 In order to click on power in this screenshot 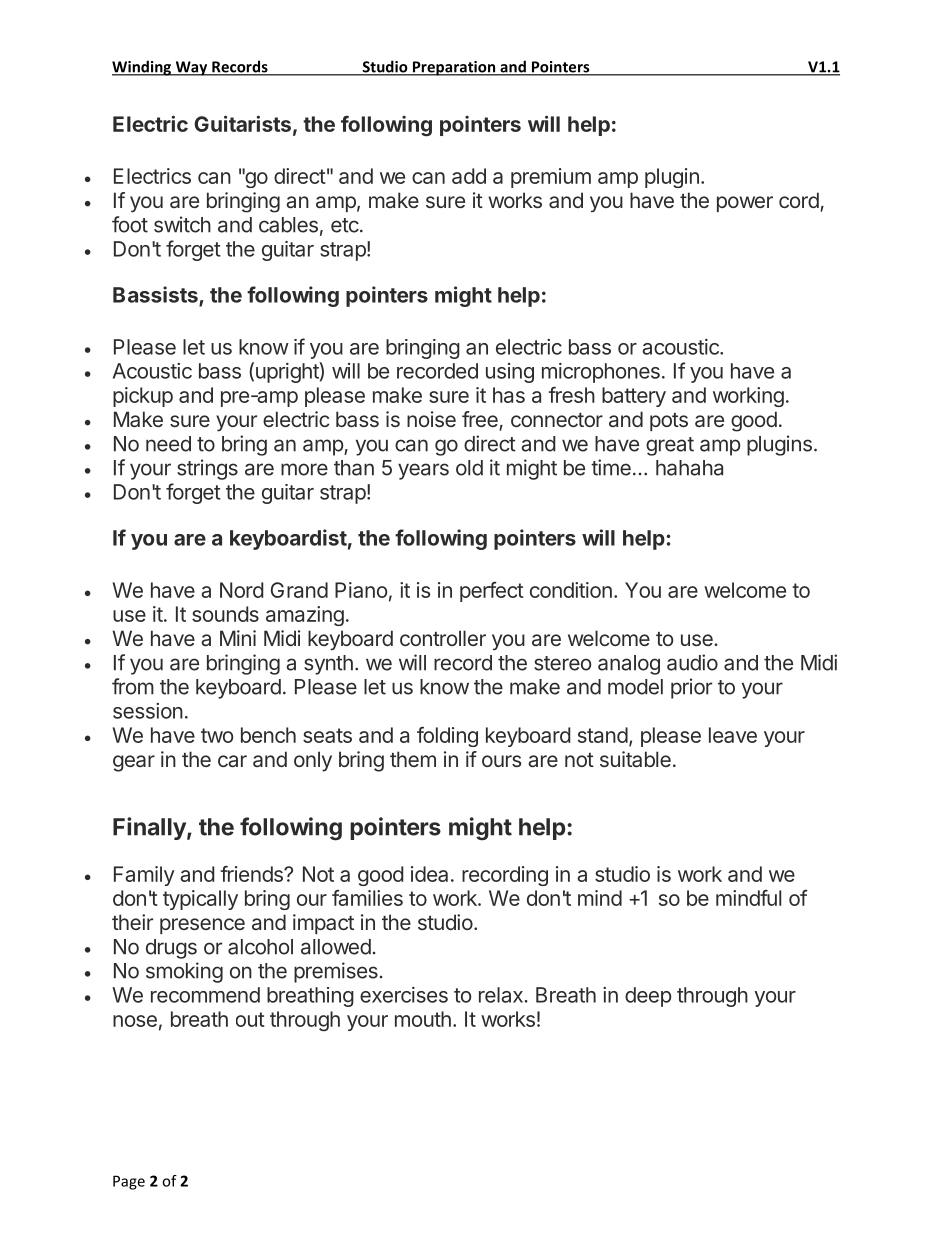, I will do `click(745, 204)`.
